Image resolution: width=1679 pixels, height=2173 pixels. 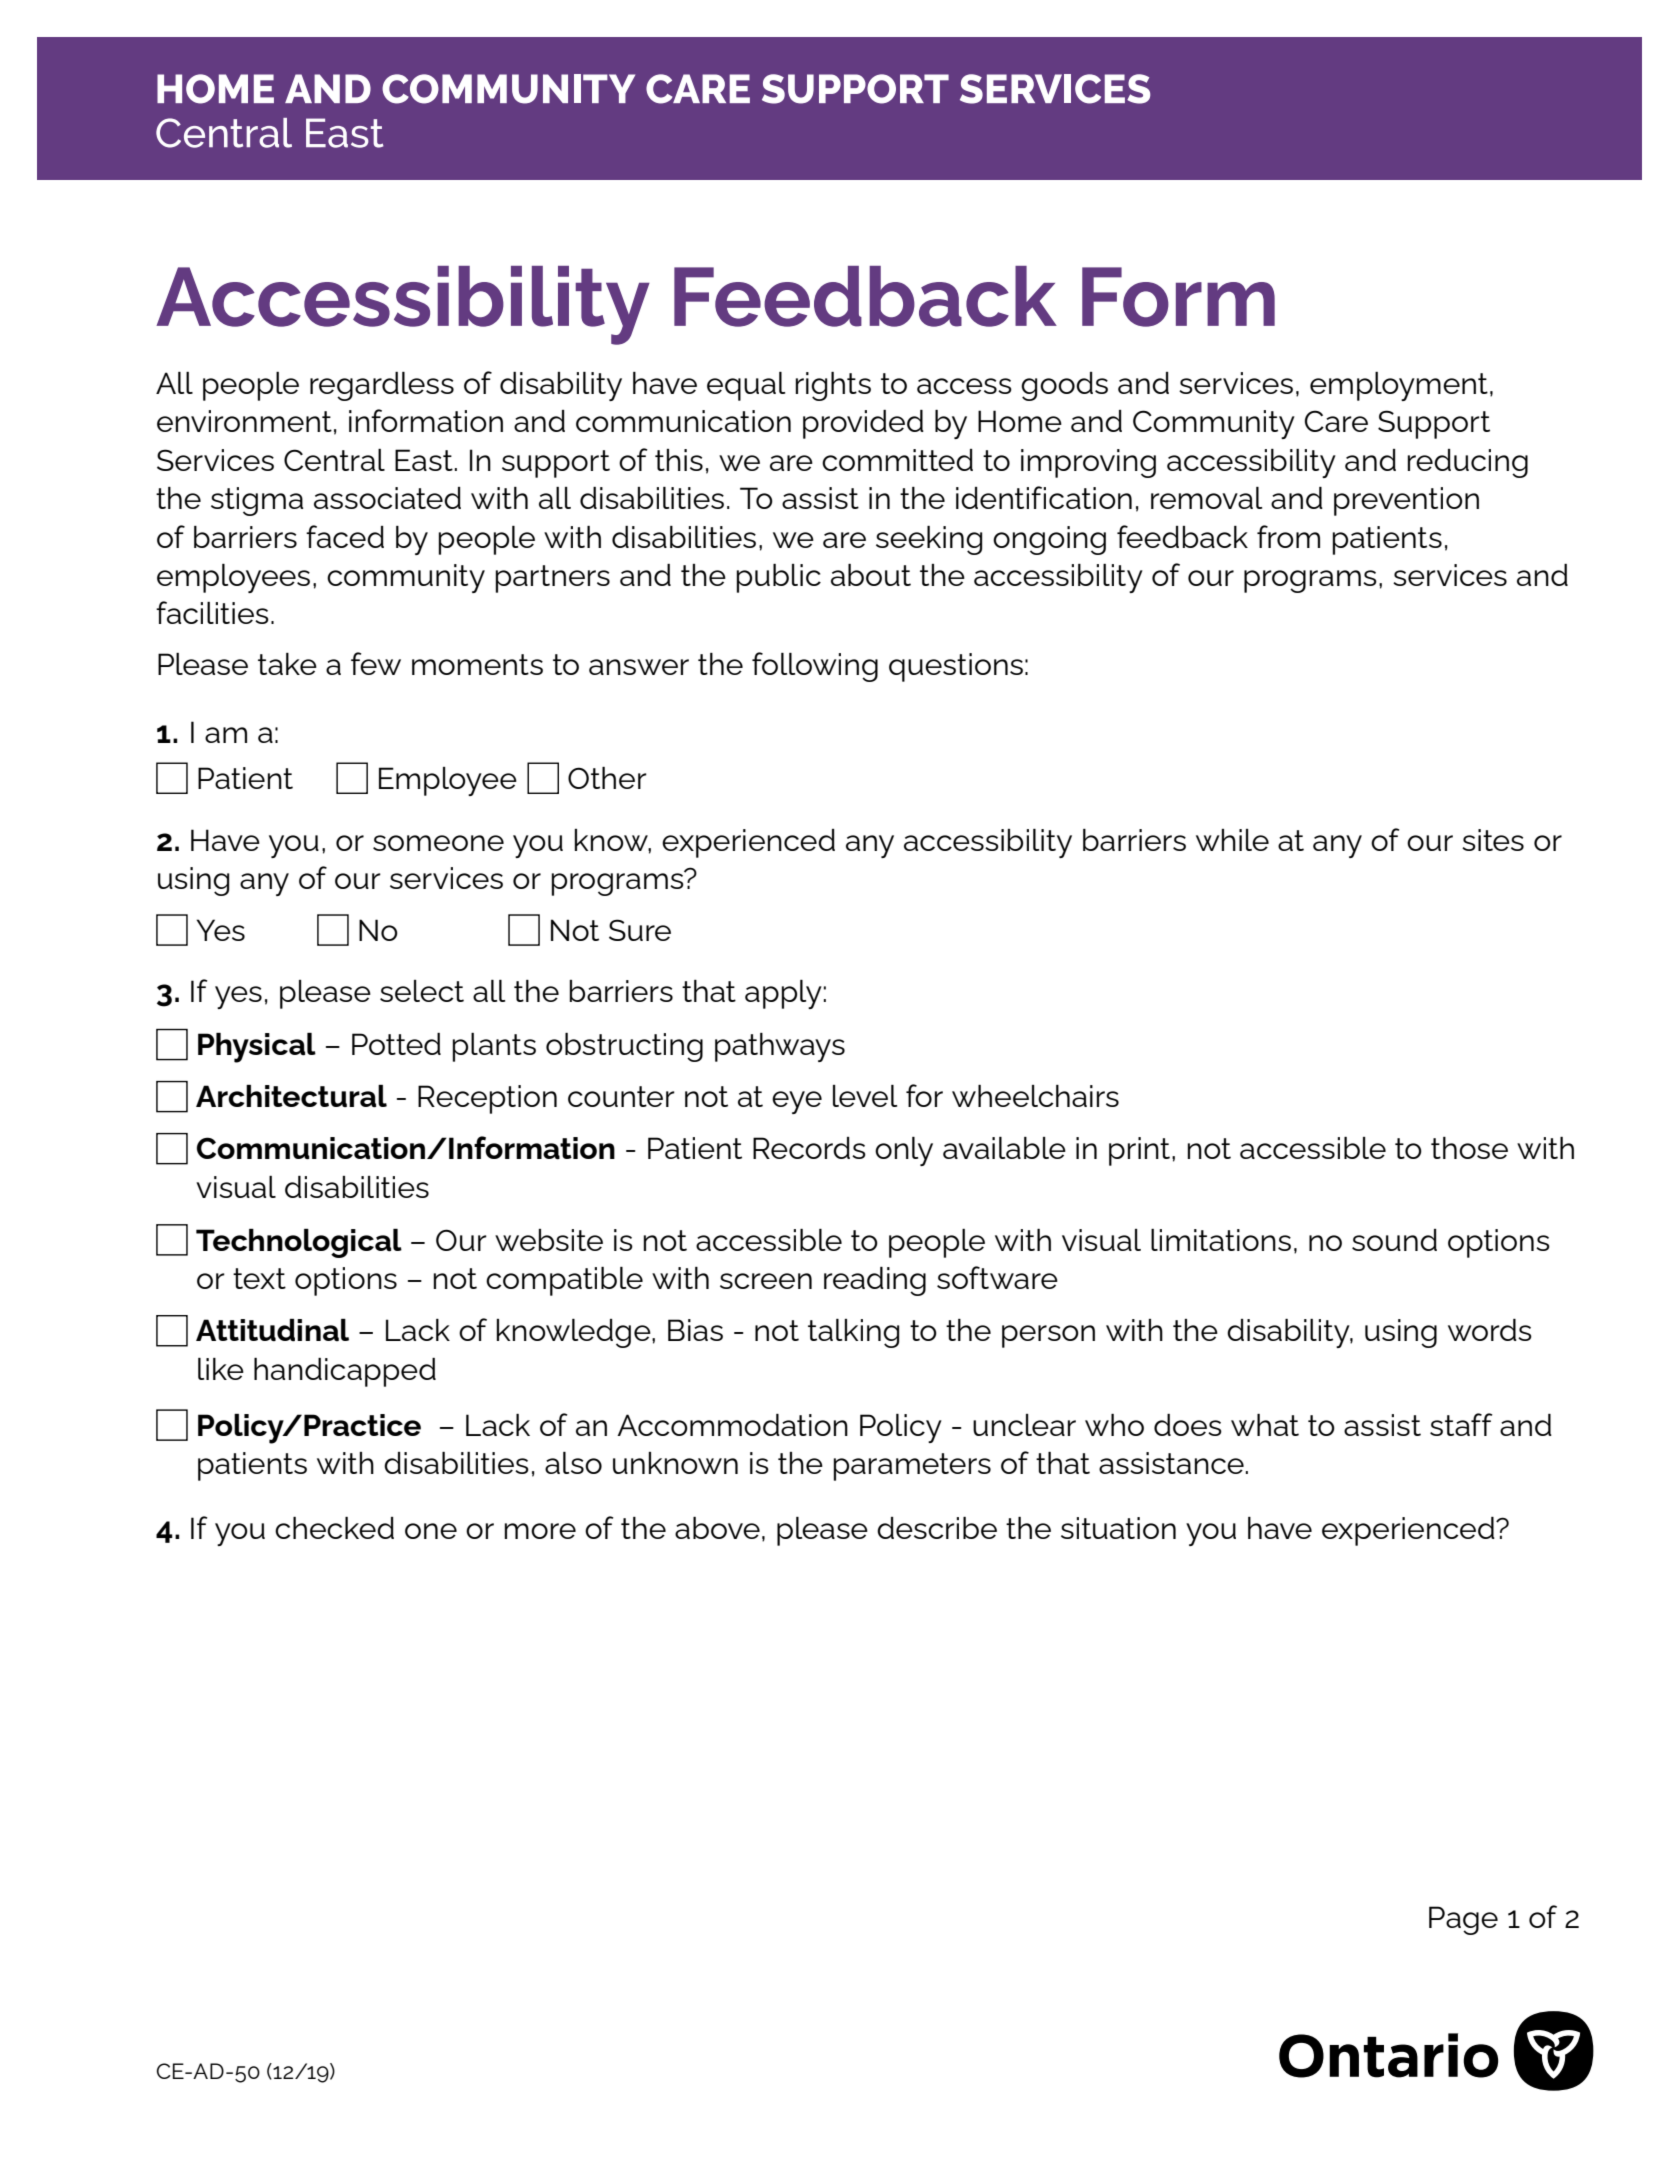 I want to click on Page, so click(x=1463, y=1920).
